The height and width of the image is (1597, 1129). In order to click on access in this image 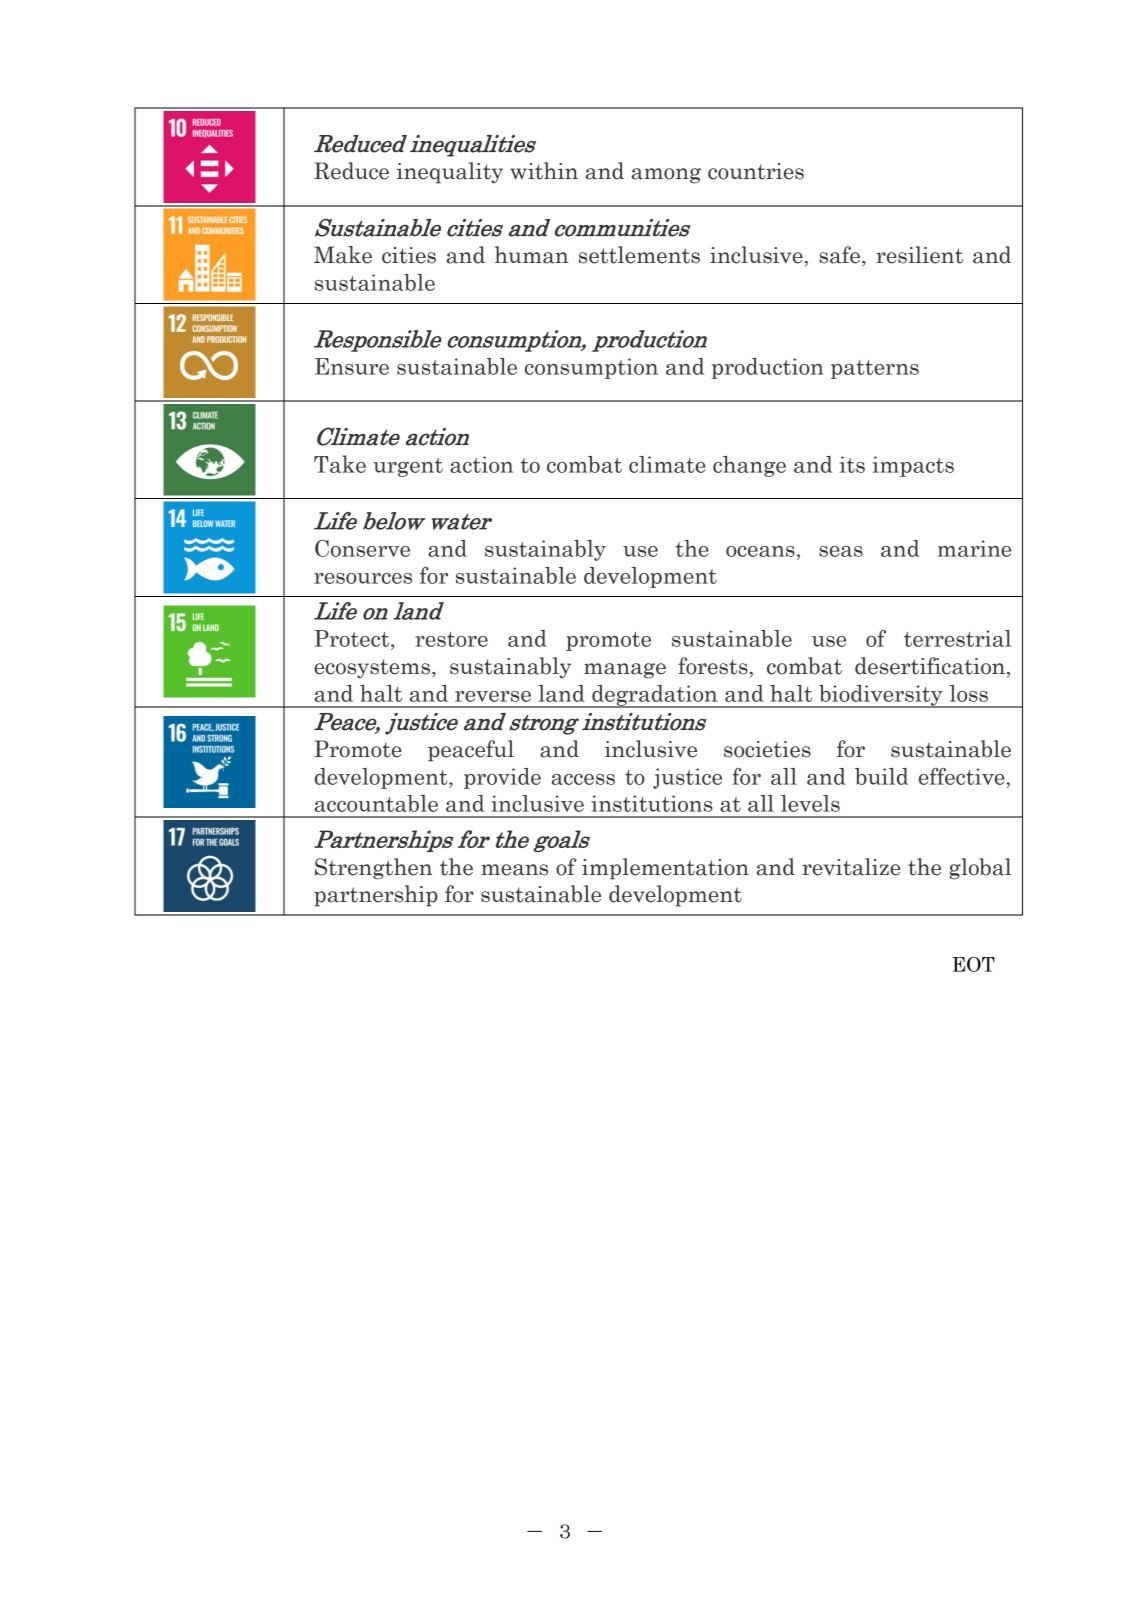, I will do `click(583, 779)`.
